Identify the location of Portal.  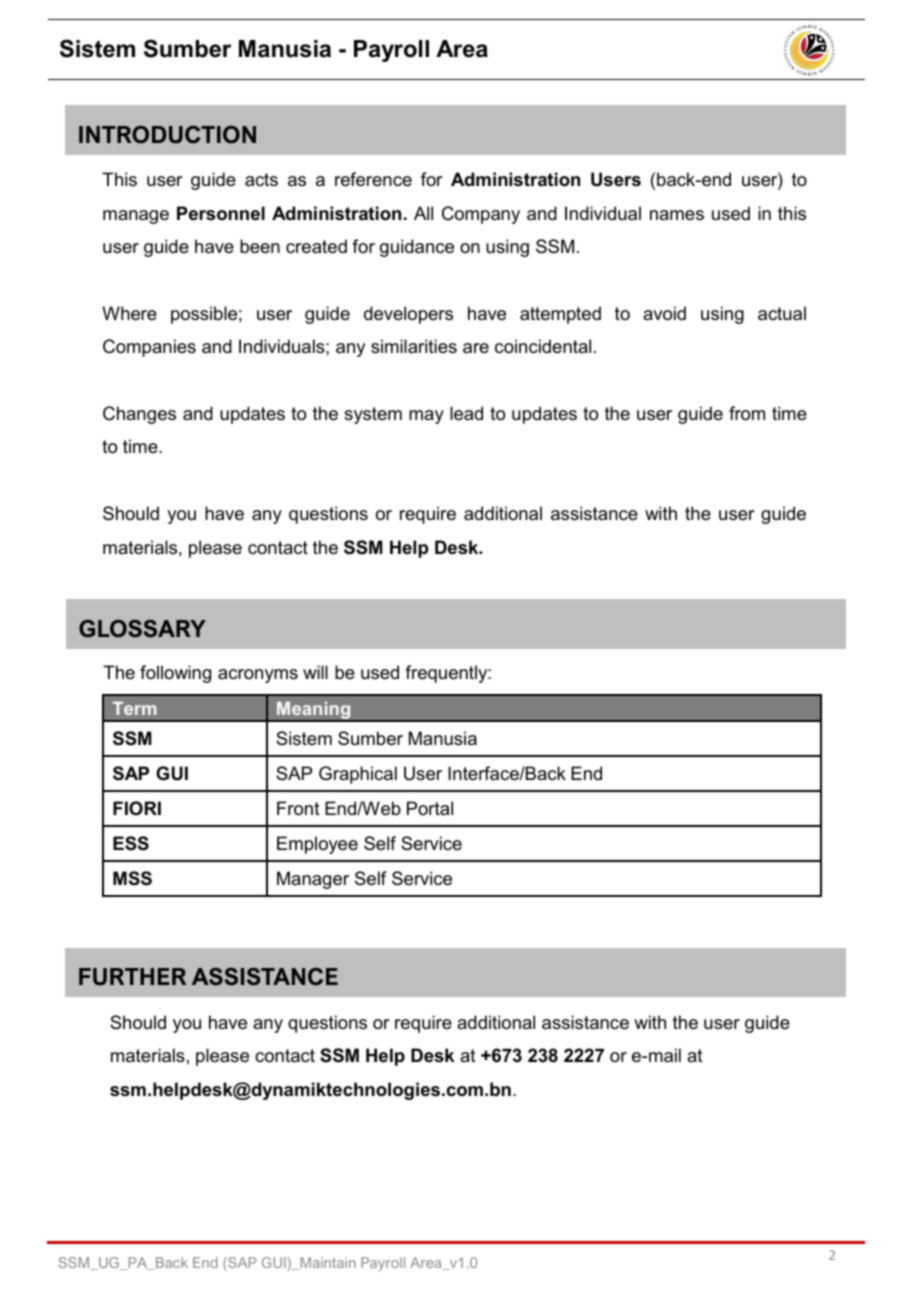
(430, 808).
